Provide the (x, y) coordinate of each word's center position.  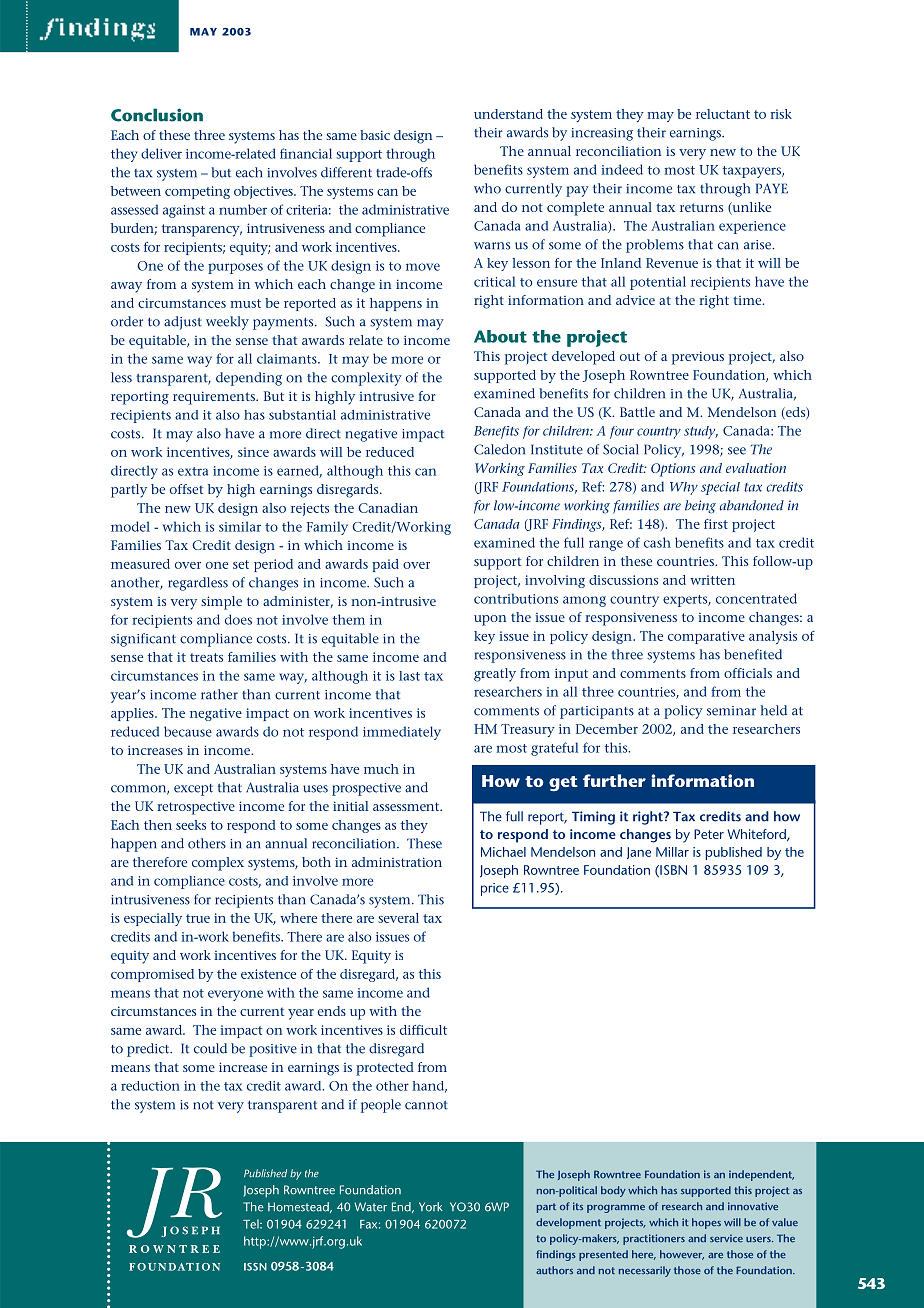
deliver (161, 153)
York (431, 1207)
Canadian (388, 508)
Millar (672, 852)
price (495, 889)
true (198, 918)
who (487, 188)
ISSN (255, 1267)
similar (240, 526)
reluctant (723, 114)
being (700, 507)
